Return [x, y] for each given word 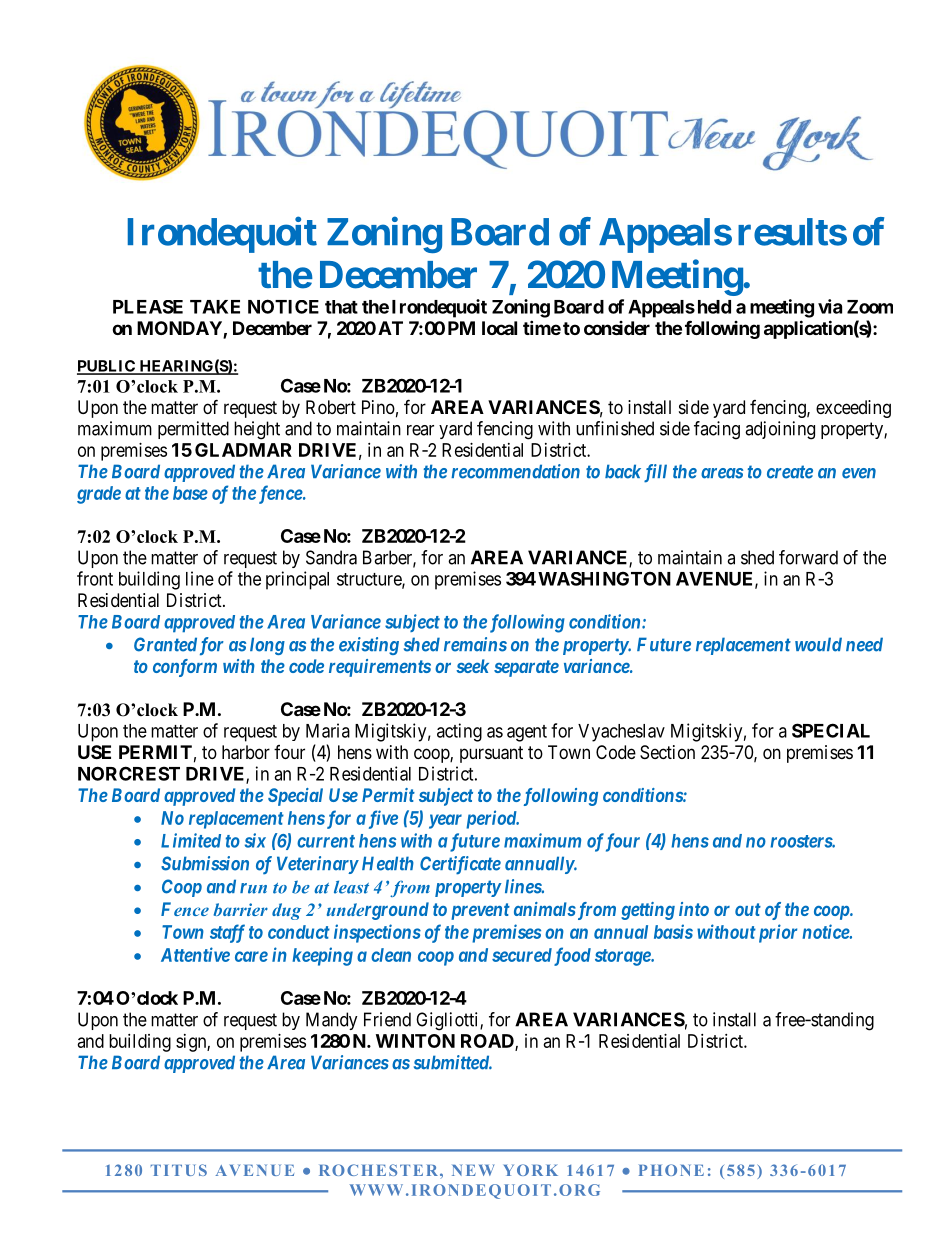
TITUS [179, 1170]
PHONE [671, 1170]
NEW [473, 1170]
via [830, 306]
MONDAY [180, 329]
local [499, 328]
